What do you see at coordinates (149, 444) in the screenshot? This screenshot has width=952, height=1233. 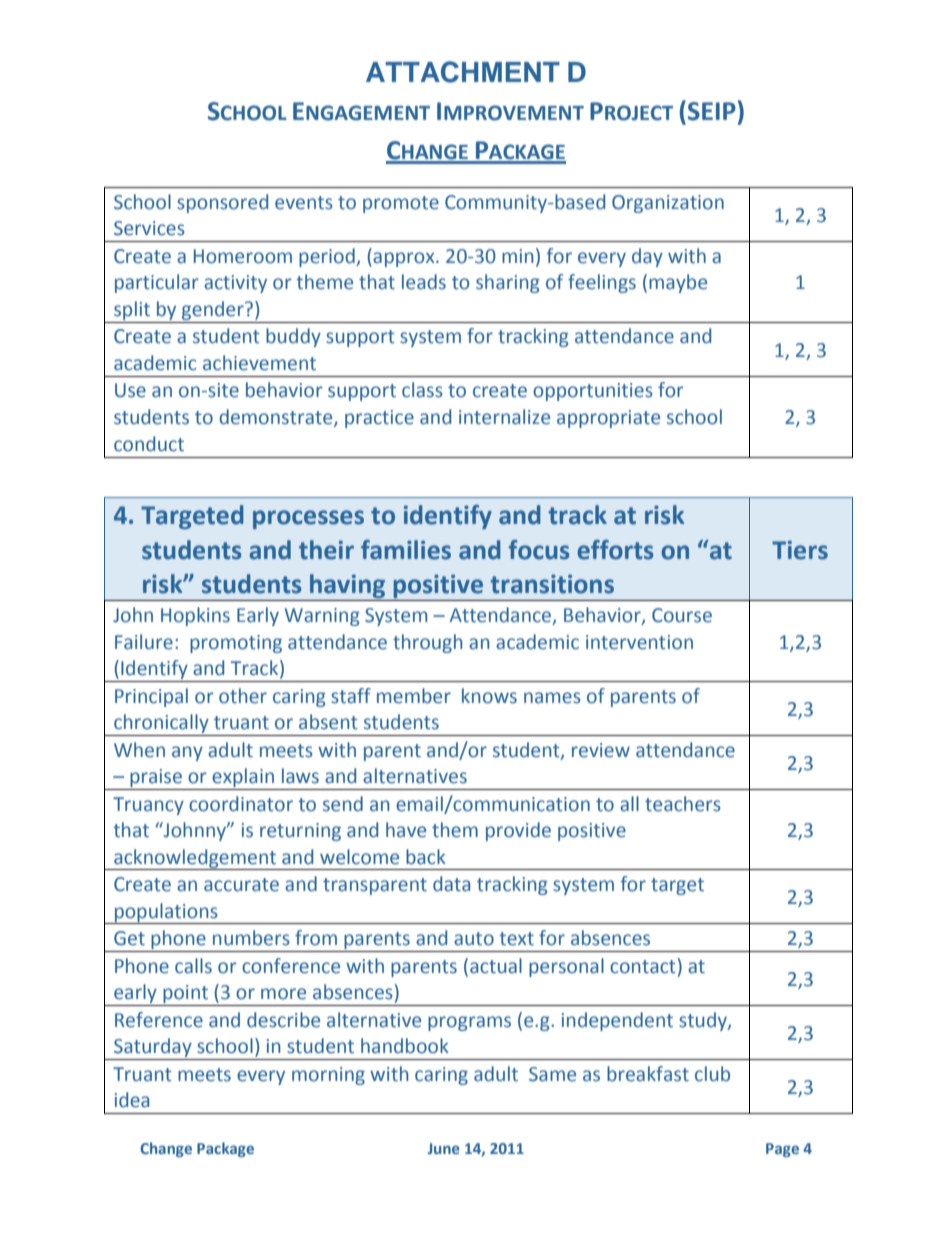 I see `conduct` at bounding box center [149, 444].
